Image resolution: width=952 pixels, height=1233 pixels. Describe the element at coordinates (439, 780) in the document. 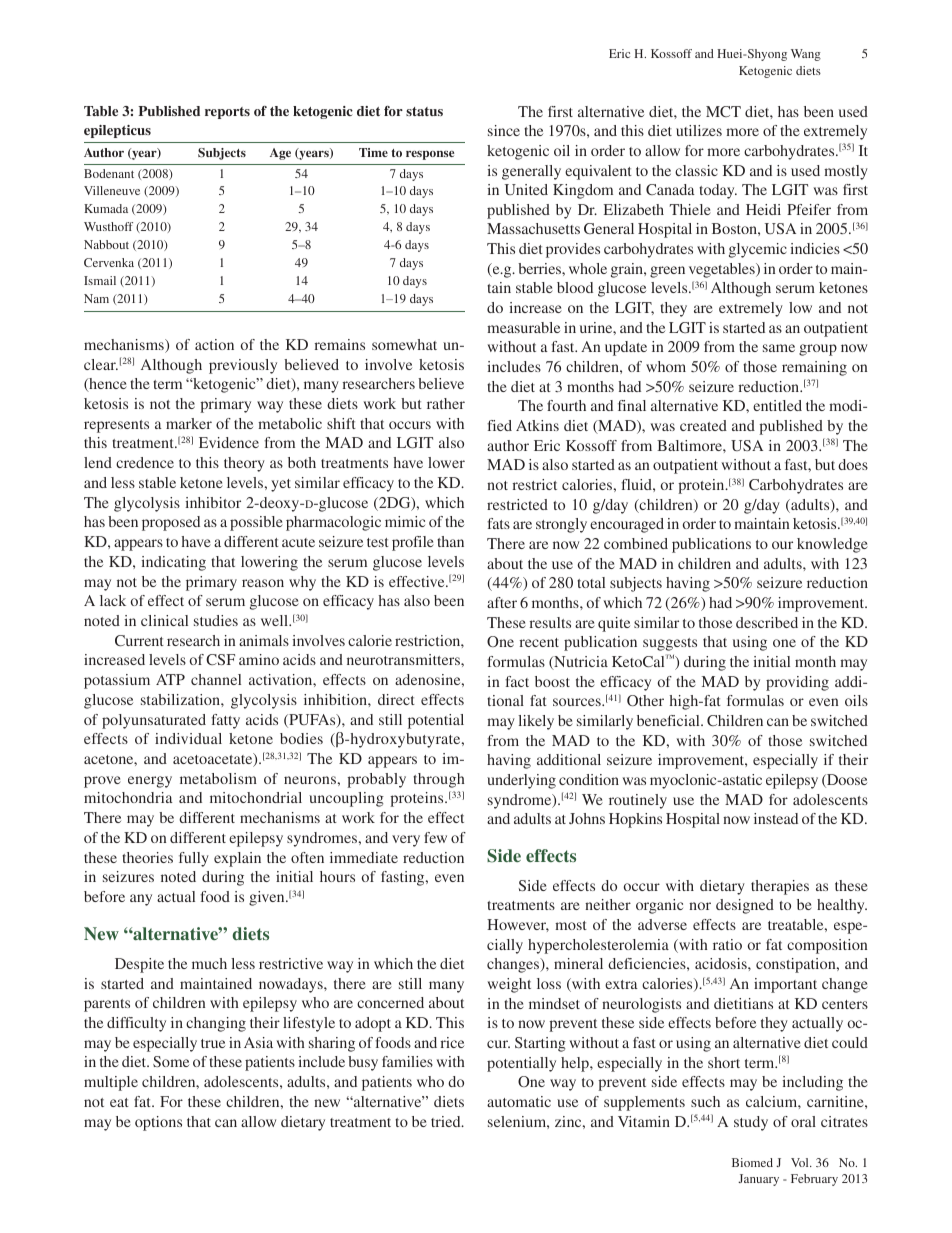

I see `through` at that location.
